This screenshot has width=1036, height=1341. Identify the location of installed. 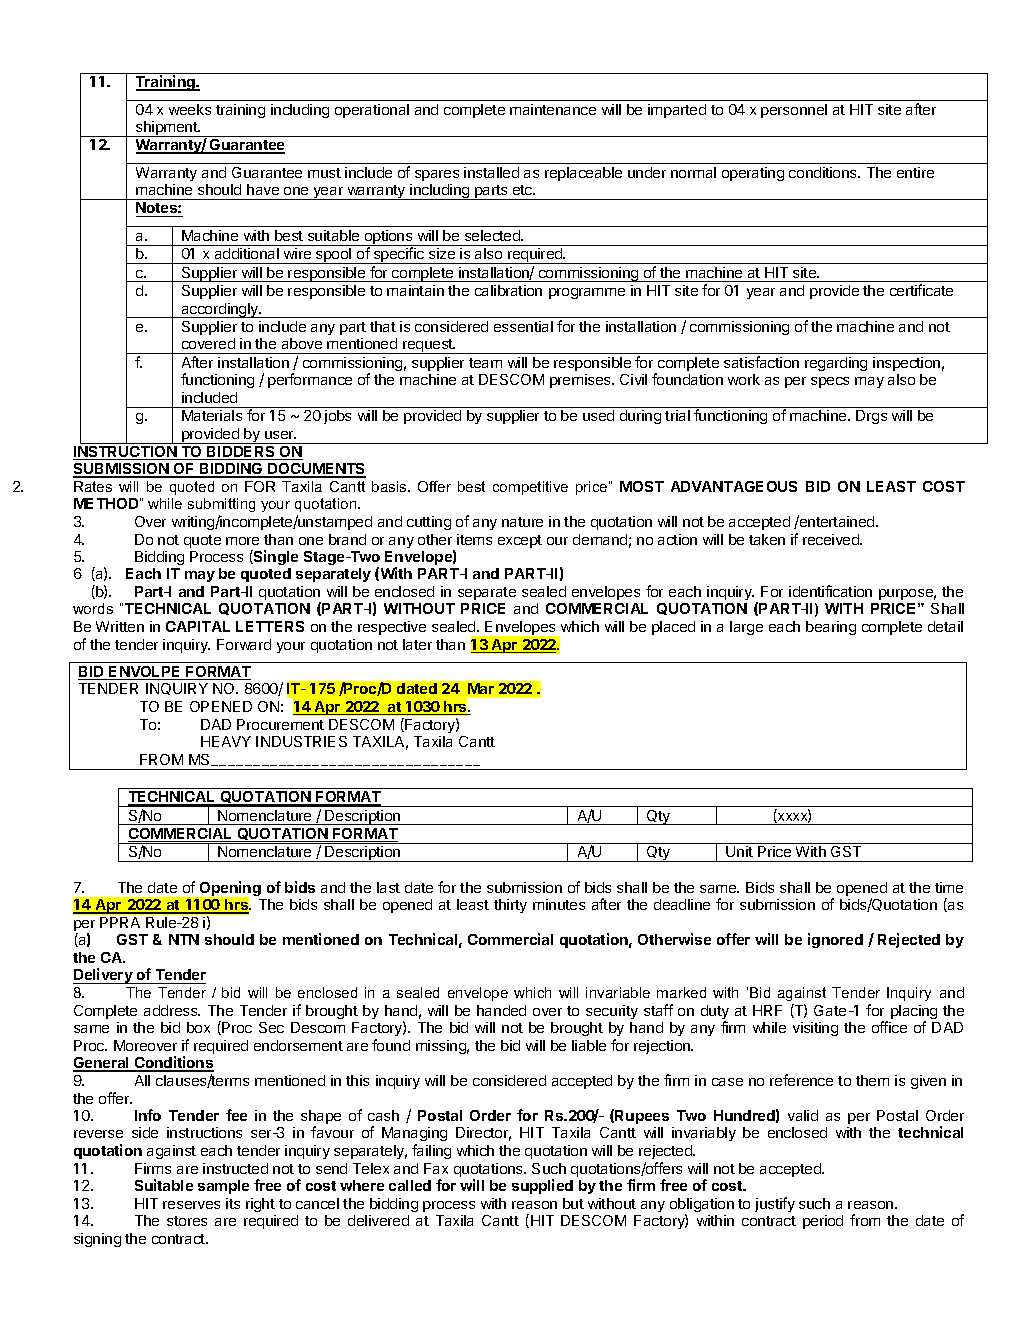
(491, 172).
